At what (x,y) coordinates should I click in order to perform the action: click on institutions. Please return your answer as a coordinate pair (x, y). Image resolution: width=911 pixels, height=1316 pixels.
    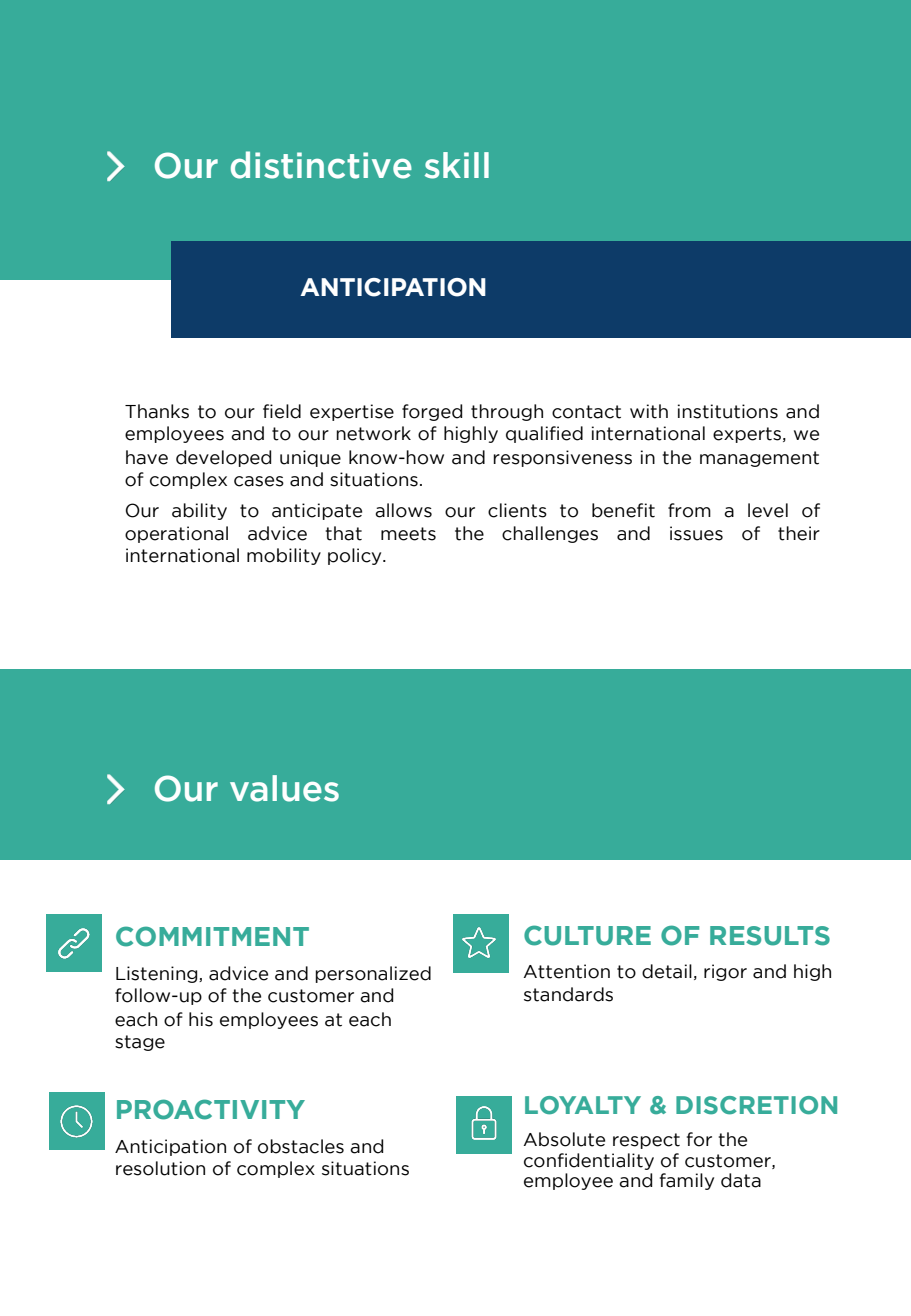
    Looking at the image, I should click on (728, 411).
